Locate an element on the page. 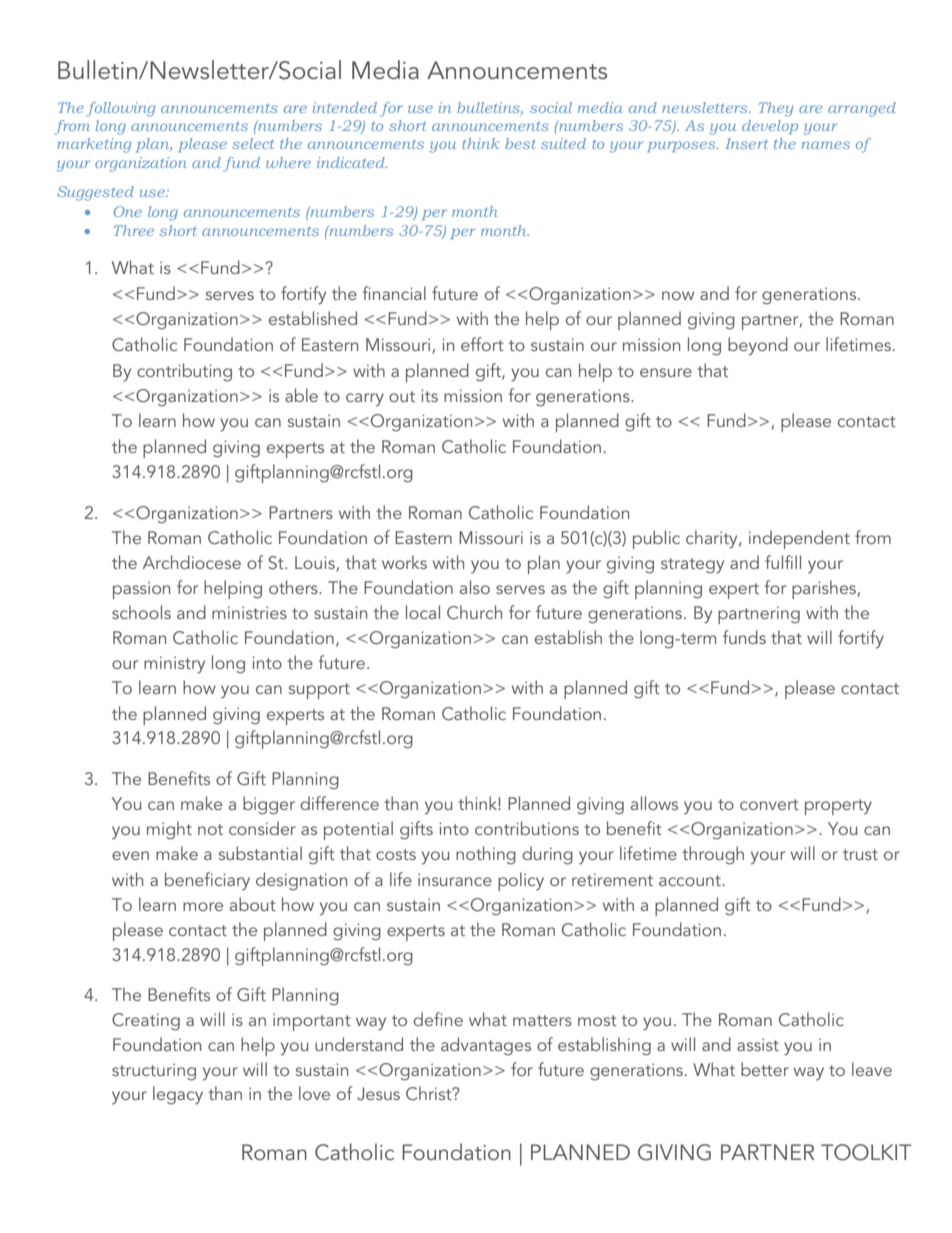 Image resolution: width=952 pixels, height=1233 pixels. Church is located at coordinates (474, 612).
